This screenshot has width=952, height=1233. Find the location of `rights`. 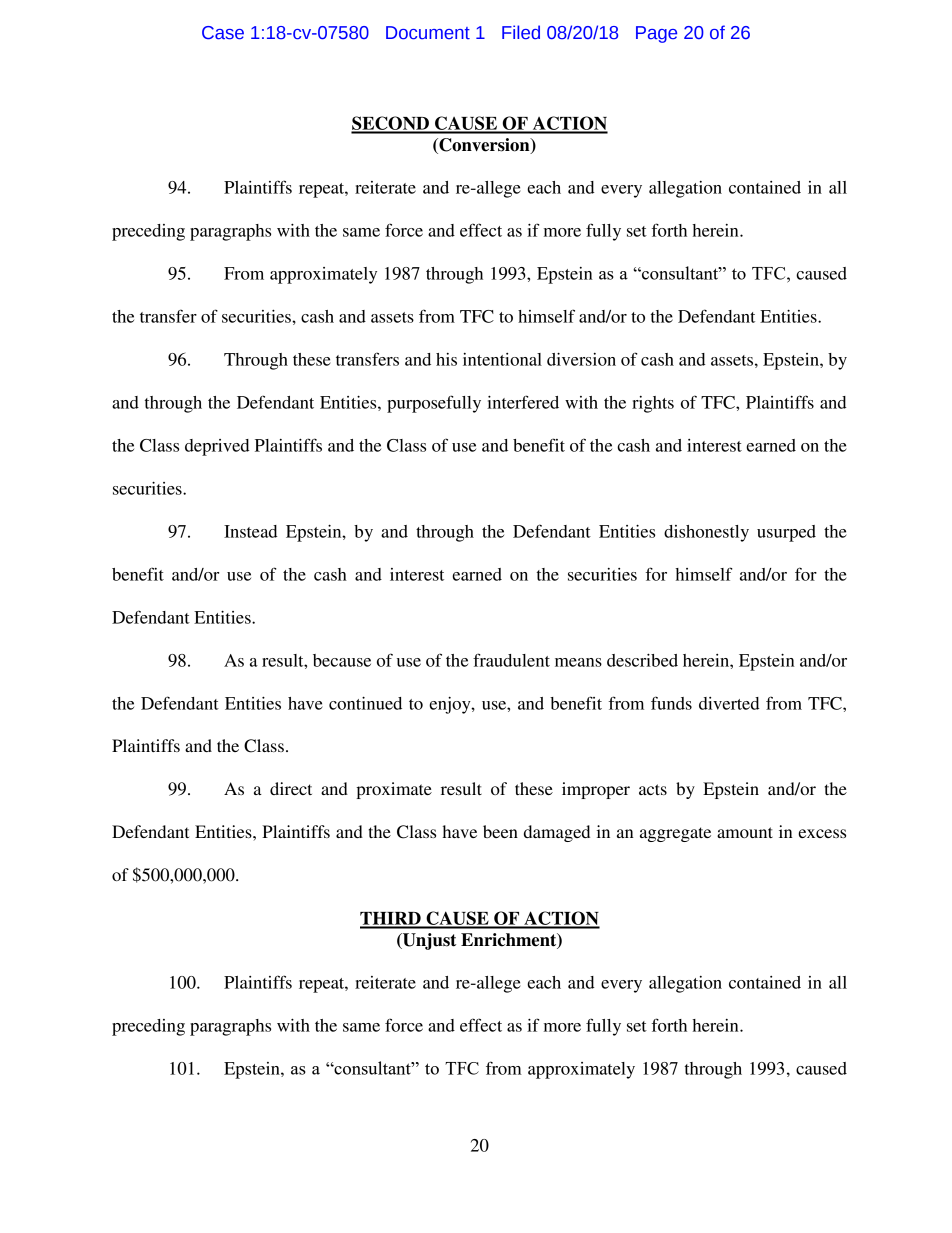

rights is located at coordinates (653, 404).
